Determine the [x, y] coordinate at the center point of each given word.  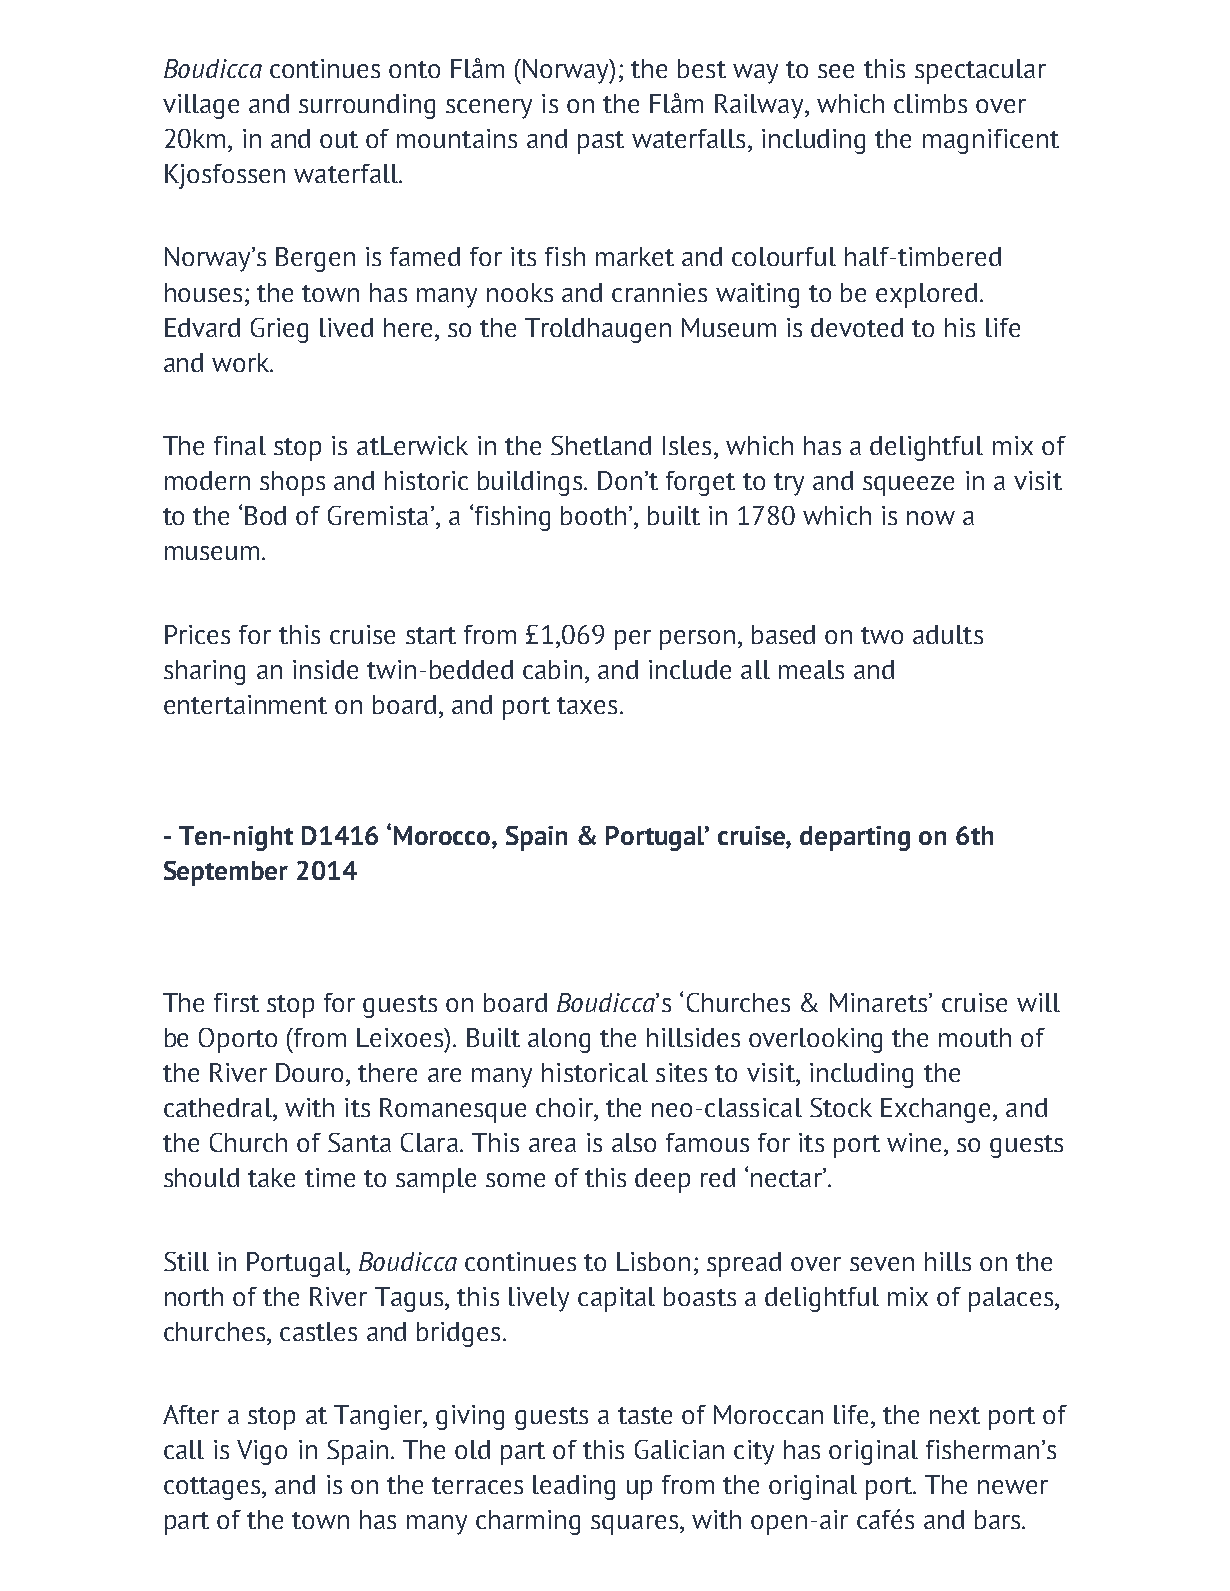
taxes [587, 705]
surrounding [367, 106]
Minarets [880, 1002]
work [242, 362]
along [559, 1040]
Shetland [601, 445]
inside [325, 669]
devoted [857, 327]
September [226, 873]
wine [914, 1142]
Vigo [262, 1452]
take [271, 1177]
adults [948, 634]
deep [662, 1180]
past [601, 142]
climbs [930, 103]
